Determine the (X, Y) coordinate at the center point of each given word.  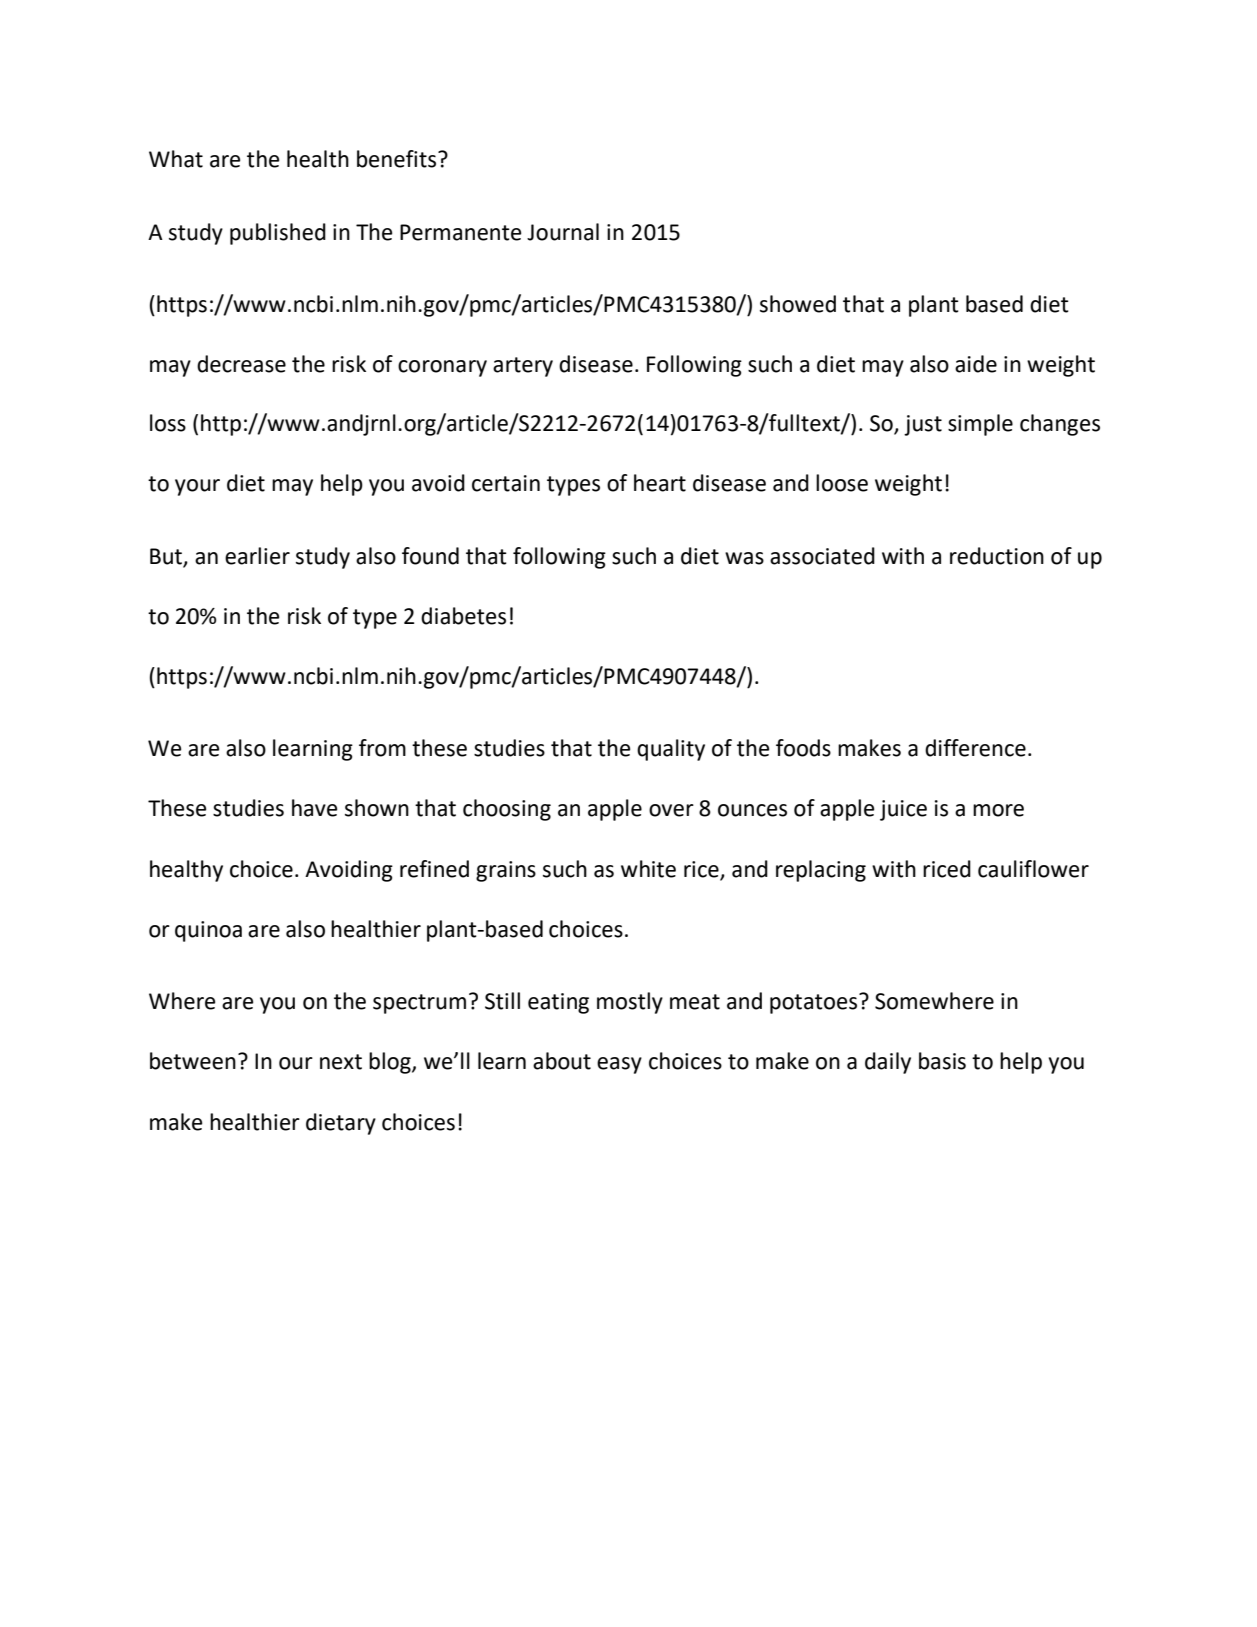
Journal (563, 232)
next (341, 1062)
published (278, 234)
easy (619, 1065)
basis (942, 1061)
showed (798, 304)
